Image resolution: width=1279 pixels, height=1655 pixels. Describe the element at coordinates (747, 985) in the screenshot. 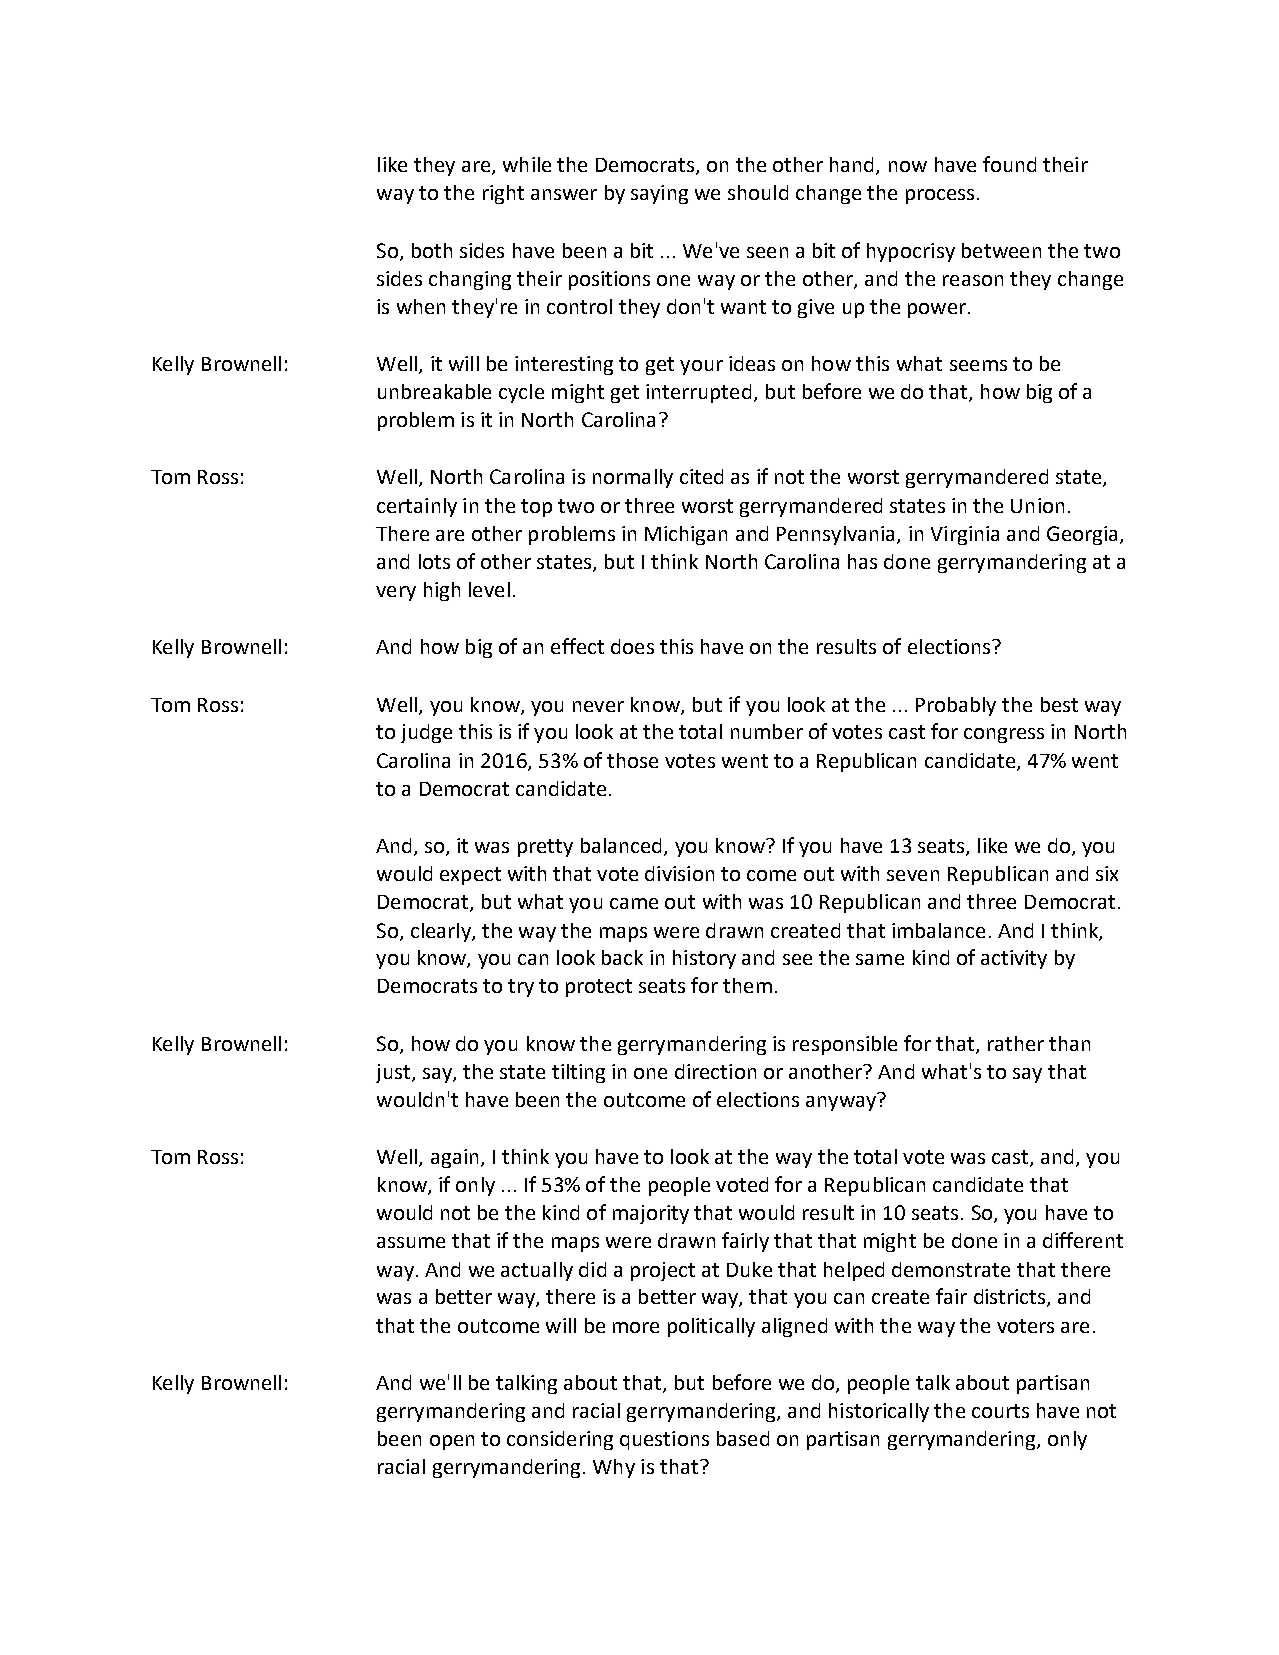

I see `them` at that location.
